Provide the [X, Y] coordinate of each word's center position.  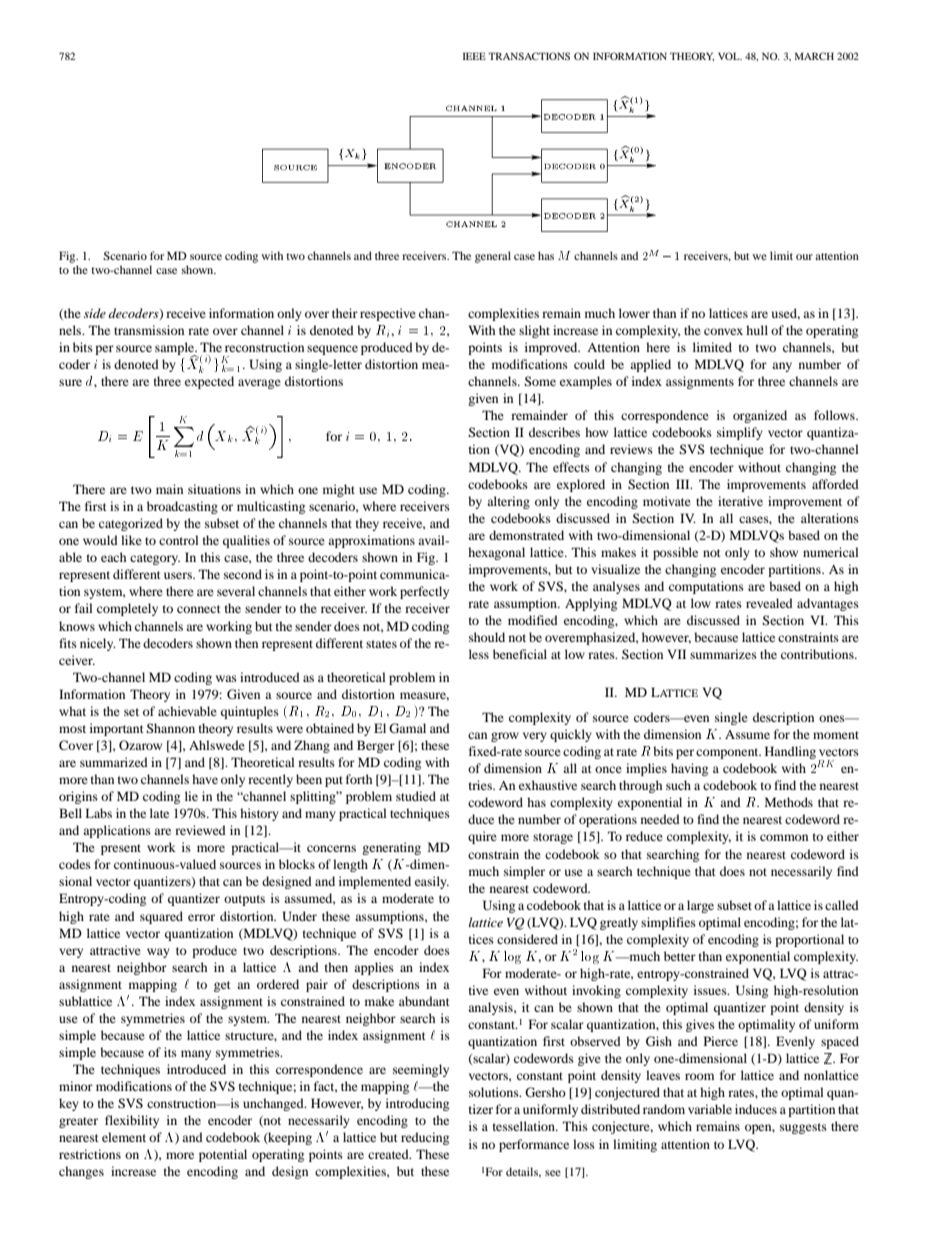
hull [757, 330]
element [124, 1137]
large [700, 906]
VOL [730, 56]
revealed [769, 603]
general [493, 257]
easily [432, 882]
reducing [425, 1138]
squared [161, 917]
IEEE [474, 56]
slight [534, 331]
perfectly [424, 592]
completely [127, 609]
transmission [149, 330]
